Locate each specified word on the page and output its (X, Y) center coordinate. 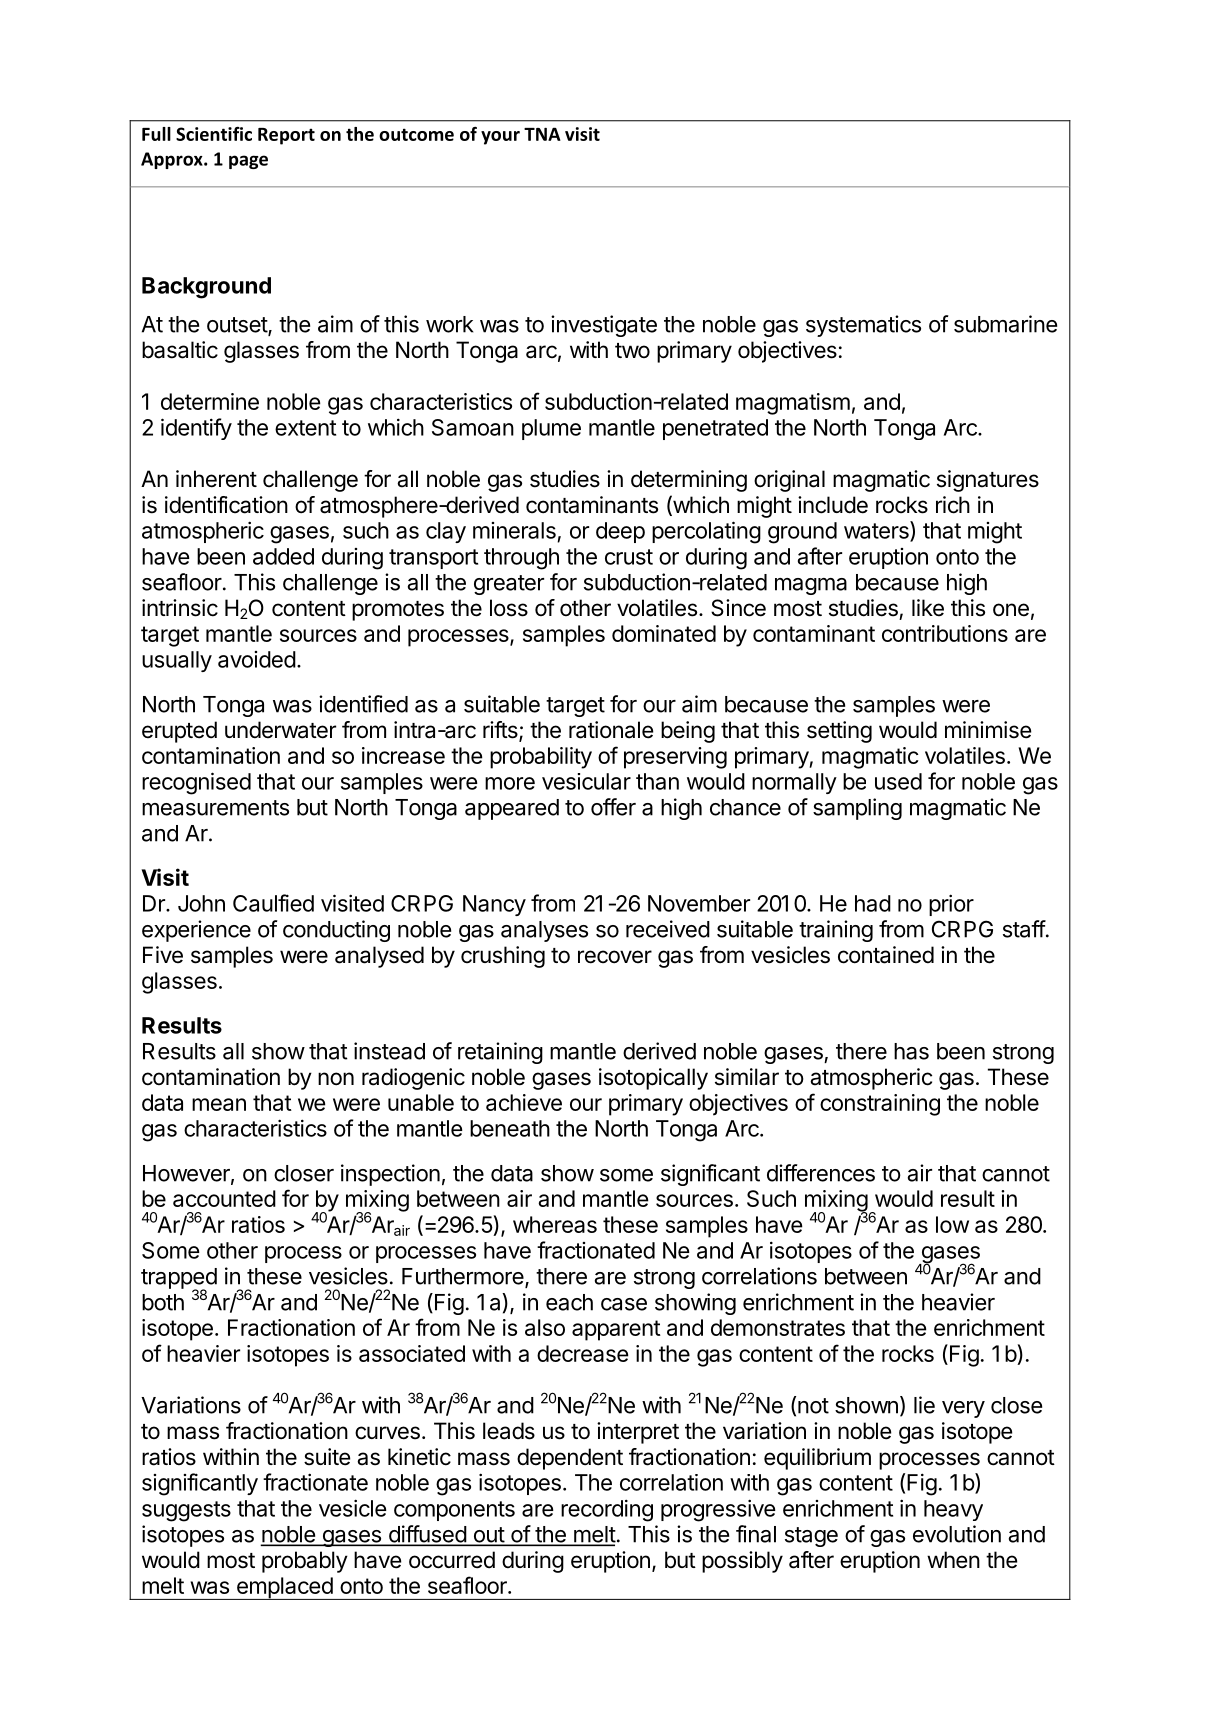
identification (226, 505)
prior (951, 905)
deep (620, 532)
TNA (542, 134)
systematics (863, 326)
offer (613, 807)
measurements (215, 808)
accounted (224, 1198)
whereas (555, 1224)
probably (305, 1562)
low (952, 1224)
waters (877, 531)
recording (607, 1510)
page (248, 162)
